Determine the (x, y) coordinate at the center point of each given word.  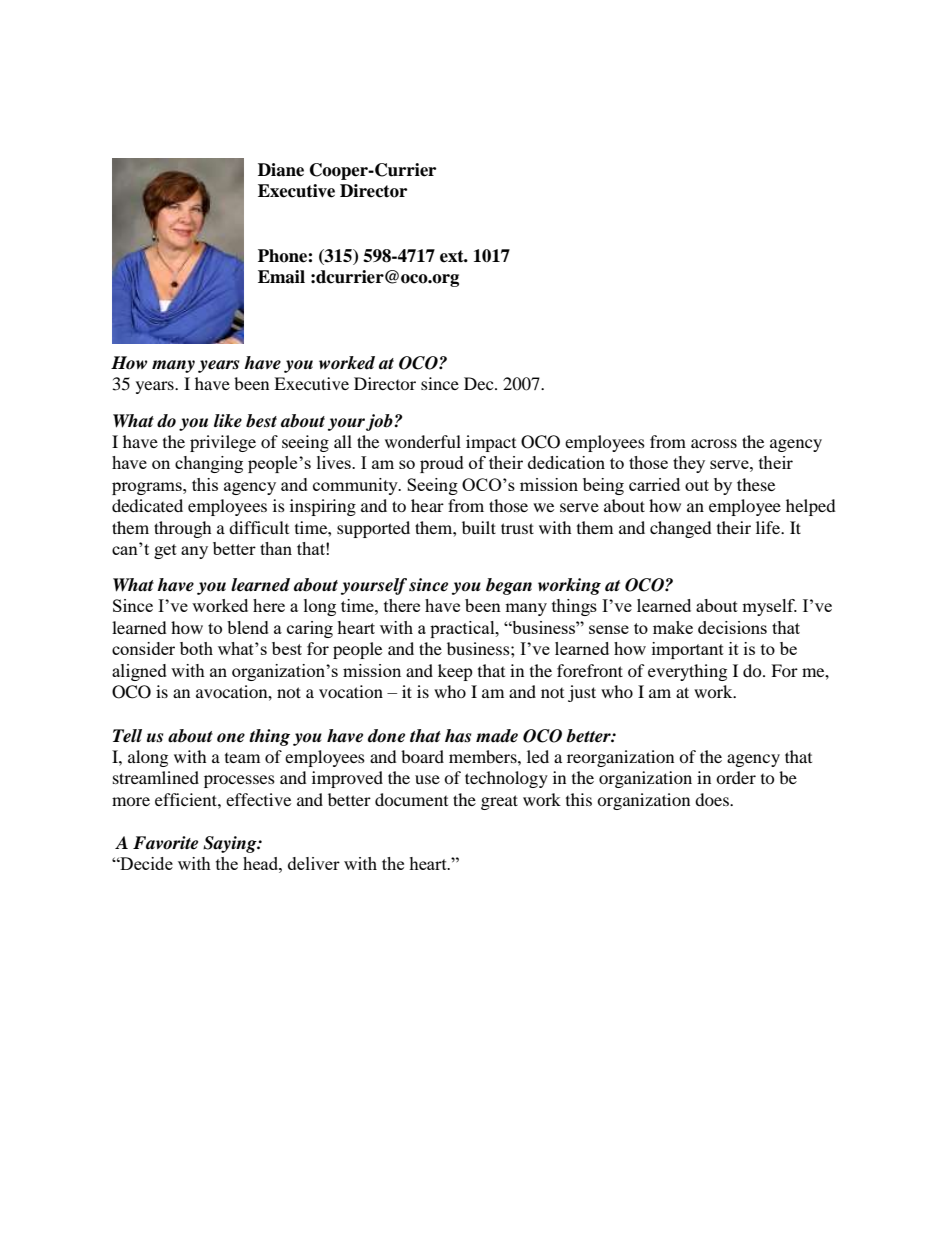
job (380, 422)
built (479, 527)
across (714, 443)
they (689, 464)
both (196, 648)
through (183, 529)
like (228, 421)
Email (281, 277)
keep (455, 672)
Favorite (165, 843)
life (769, 527)
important (688, 650)
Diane (281, 170)
